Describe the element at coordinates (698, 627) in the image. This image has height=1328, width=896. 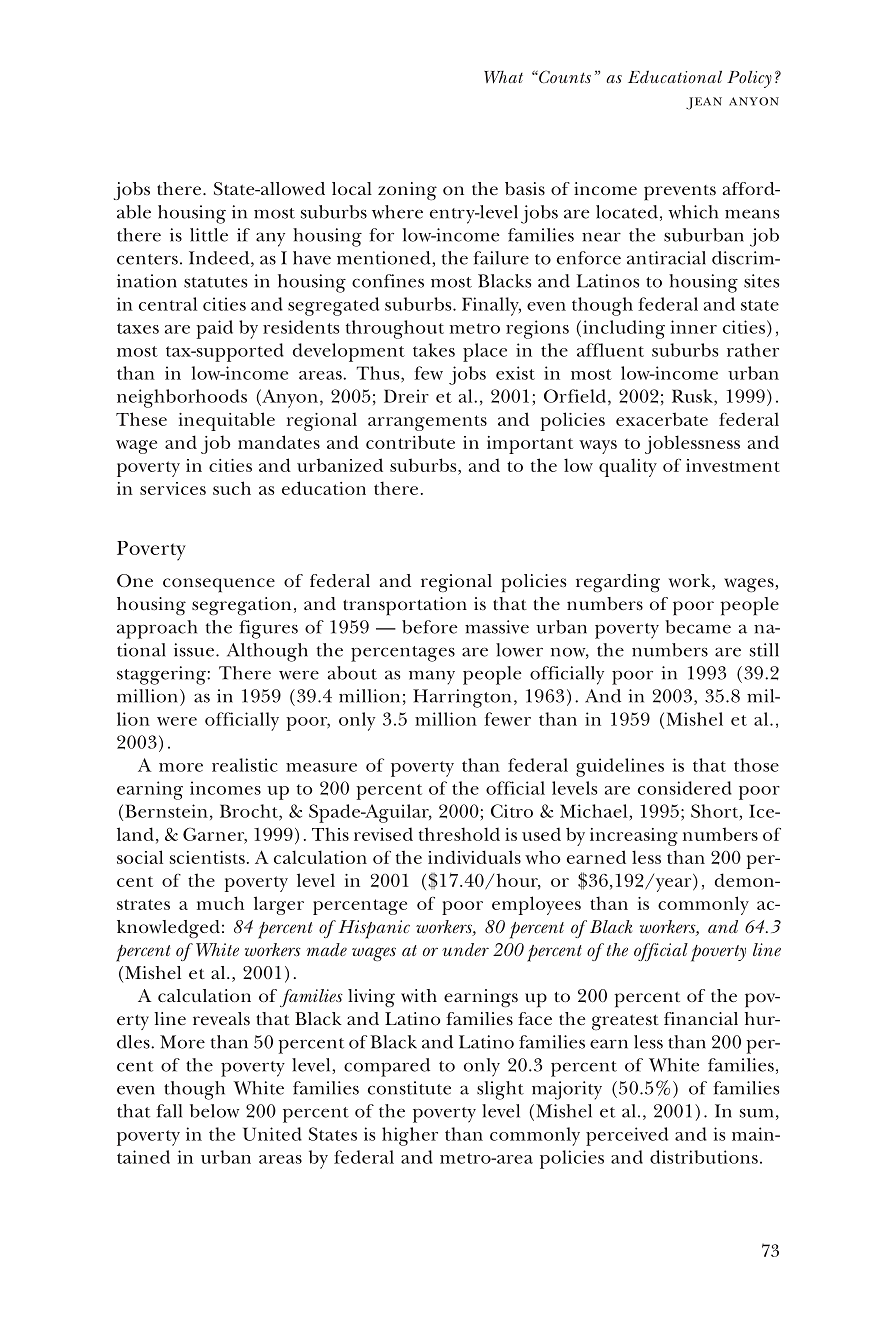
I see `became` at that location.
